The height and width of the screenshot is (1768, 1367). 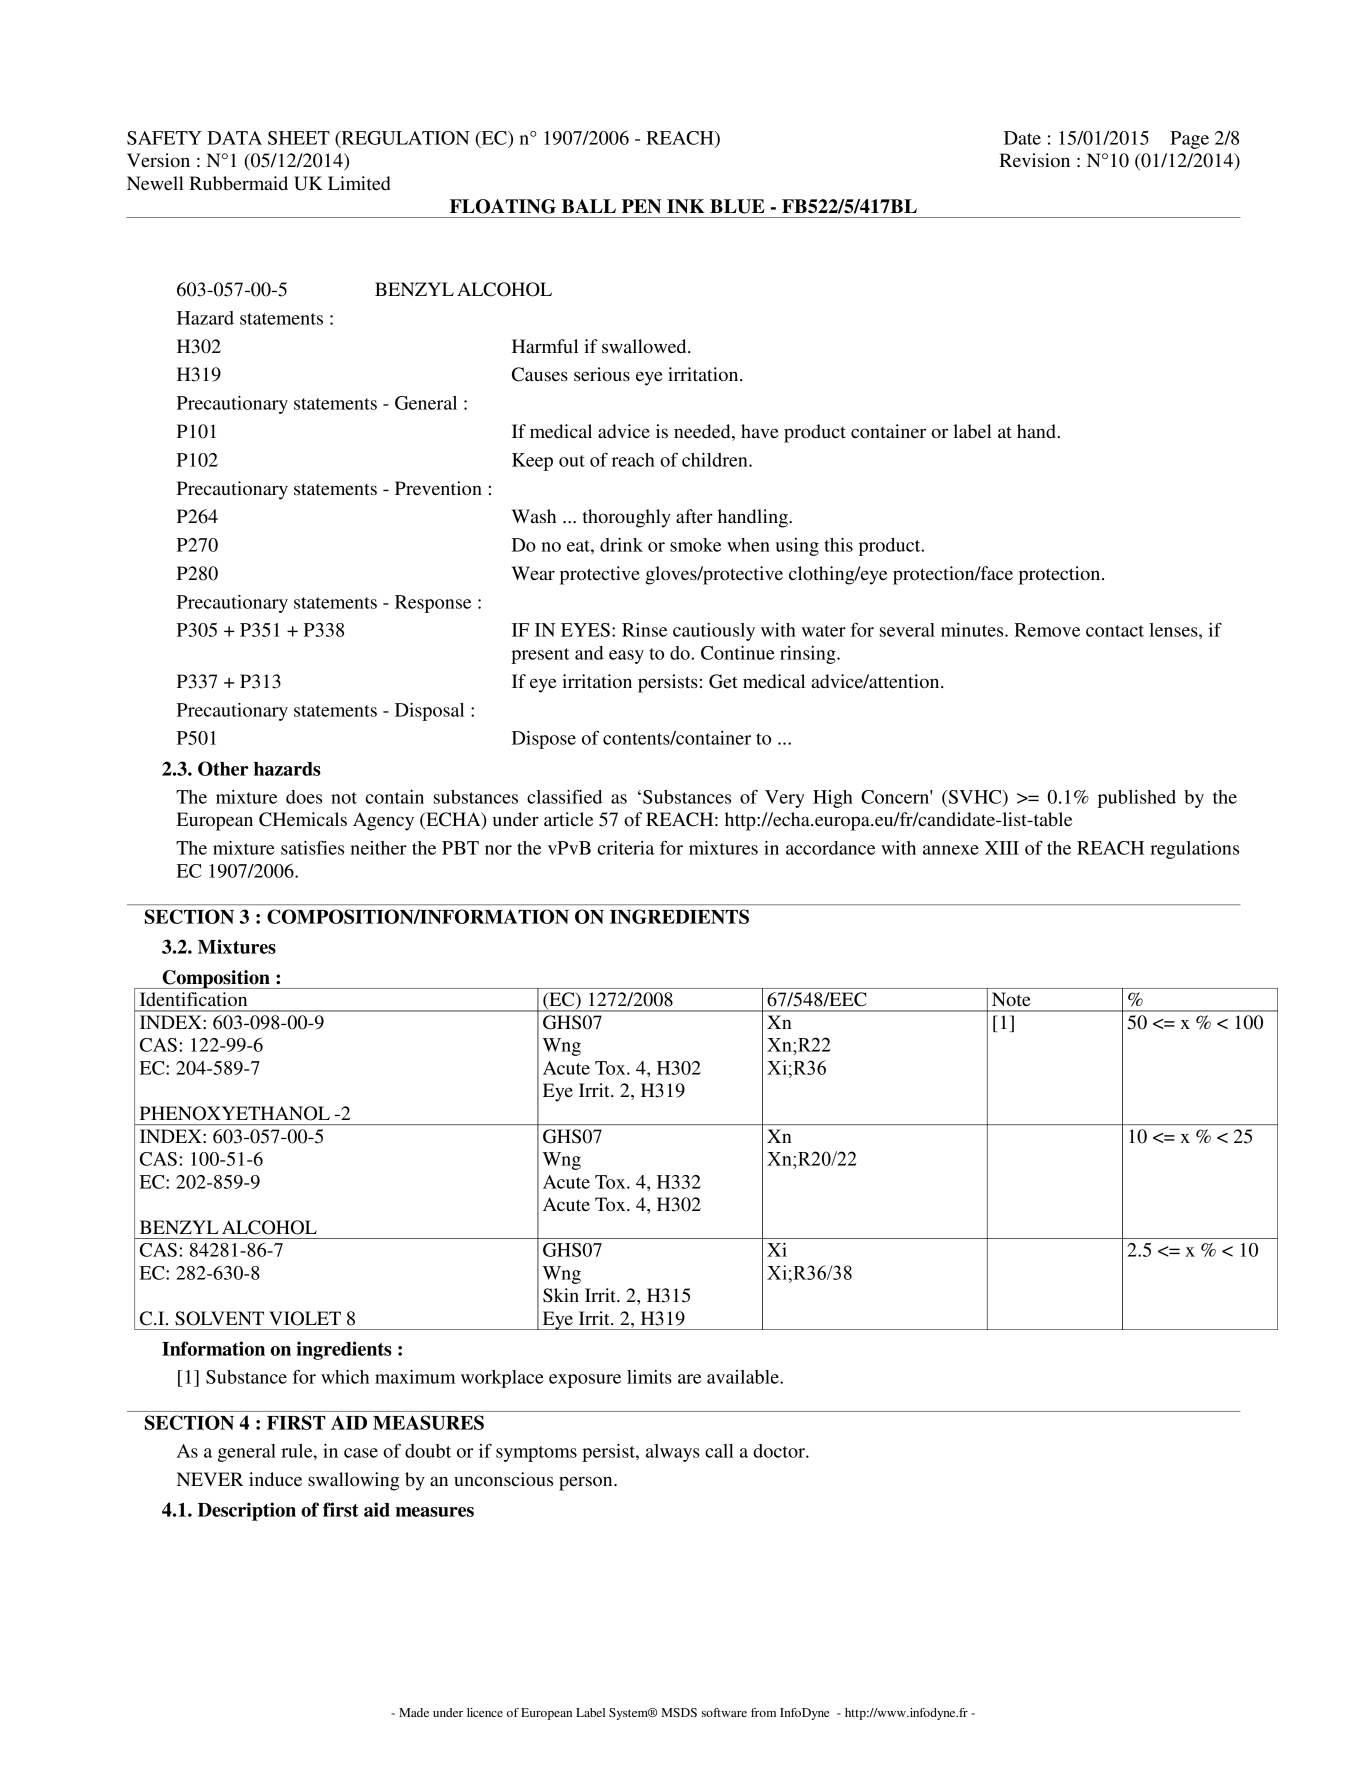 I want to click on MSDS, so click(x=679, y=1712).
